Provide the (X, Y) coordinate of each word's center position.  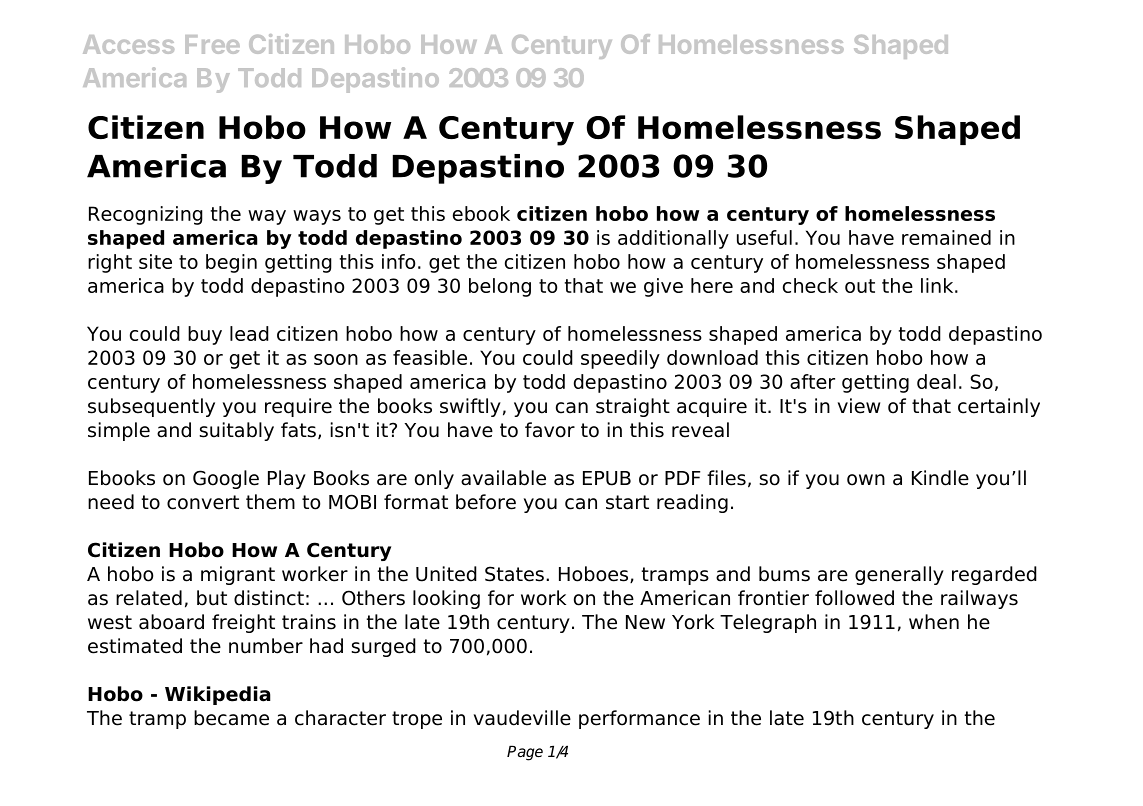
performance (639, 719)
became (231, 718)
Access (128, 44)
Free (212, 44)
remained (946, 237)
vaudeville (522, 718)
